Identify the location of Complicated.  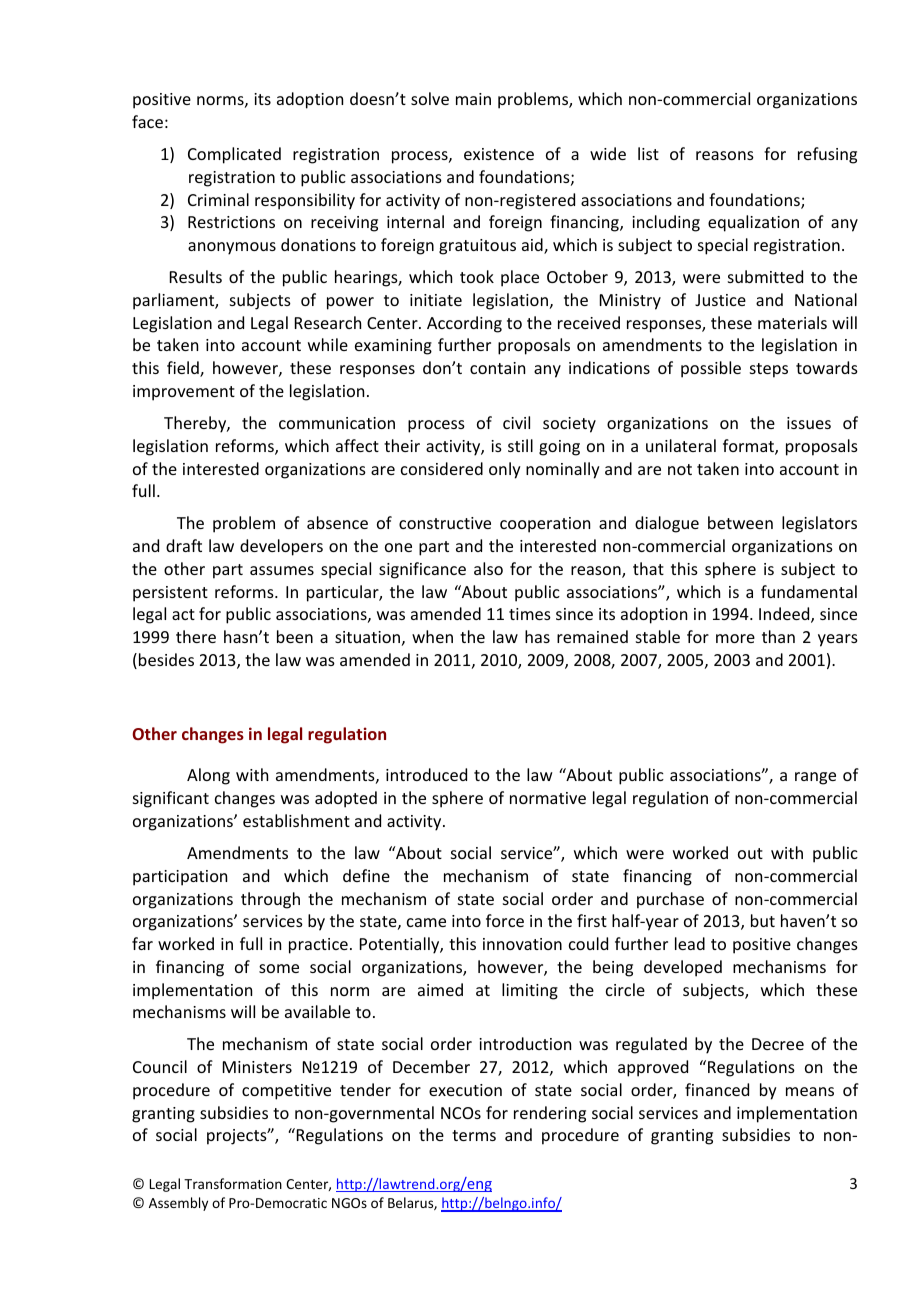
(234, 155).
